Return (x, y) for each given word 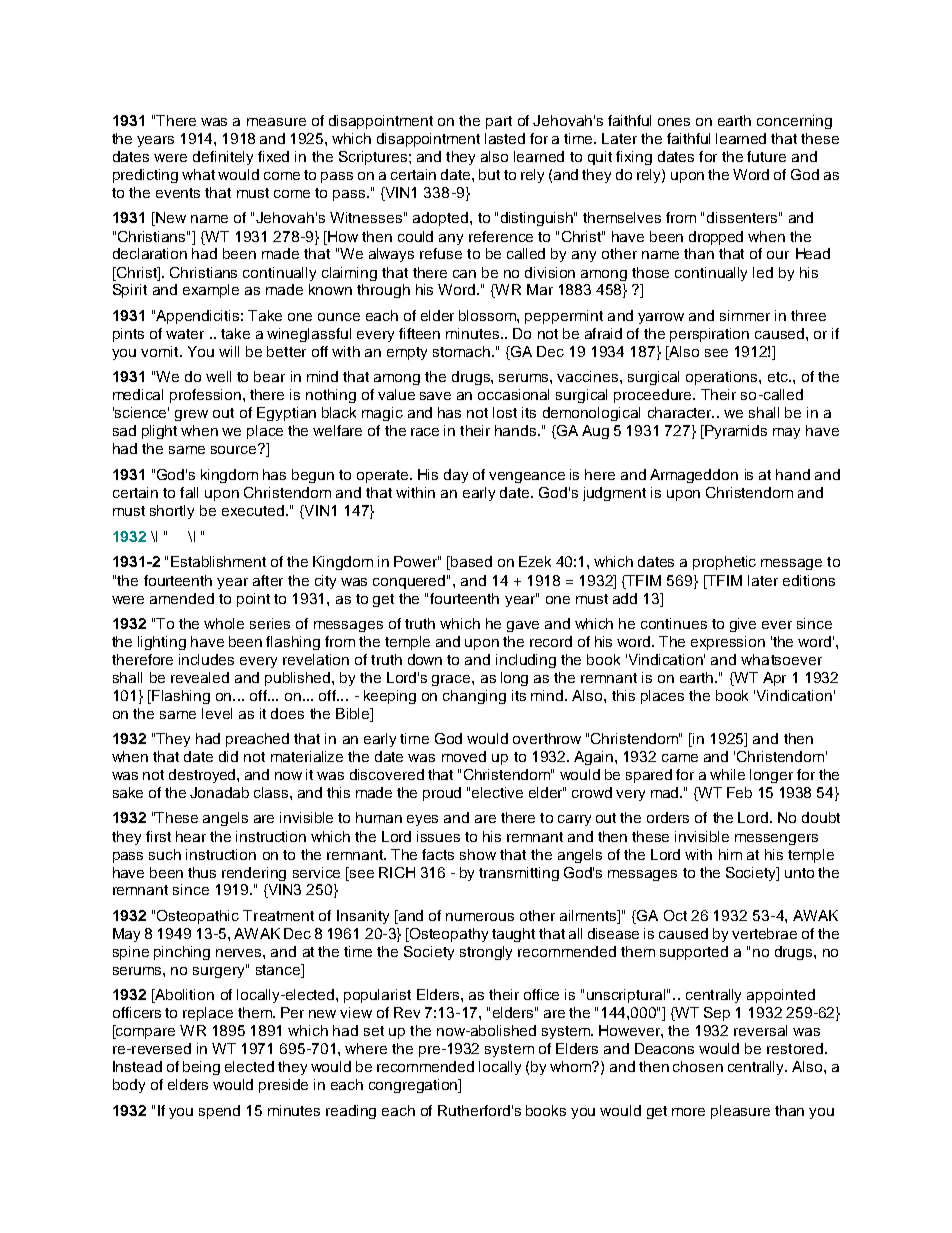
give (743, 625)
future (766, 156)
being (201, 1068)
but (489, 174)
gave (523, 626)
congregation (414, 1086)
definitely (223, 158)
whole (224, 623)
